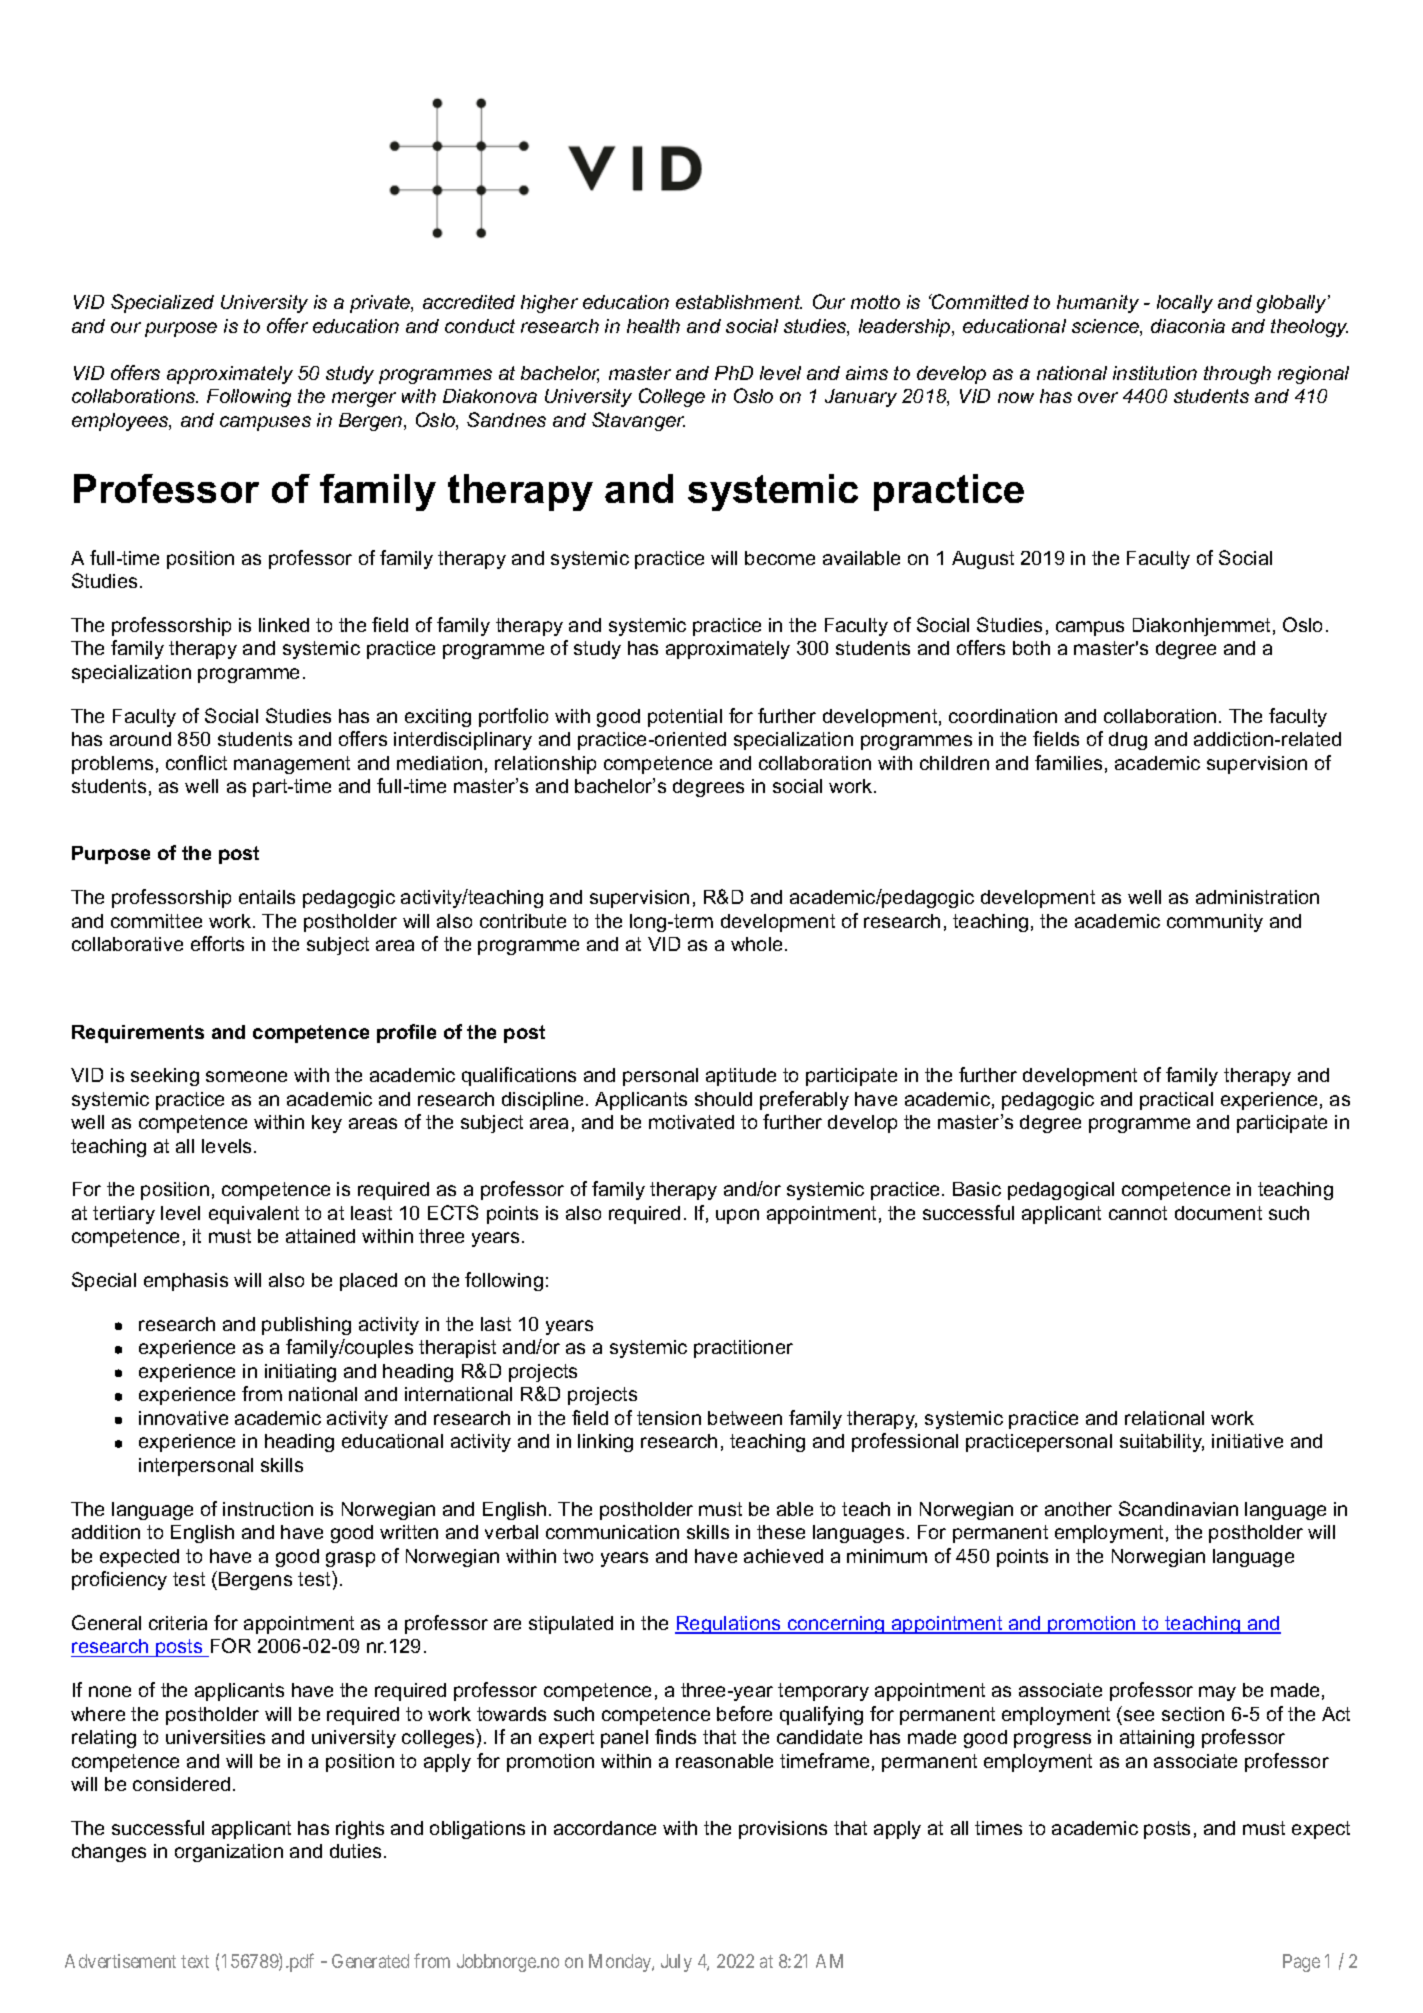 The width and height of the screenshot is (1423, 2013). Describe the element at coordinates (1155, 373) in the screenshot. I see `institution` at that location.
